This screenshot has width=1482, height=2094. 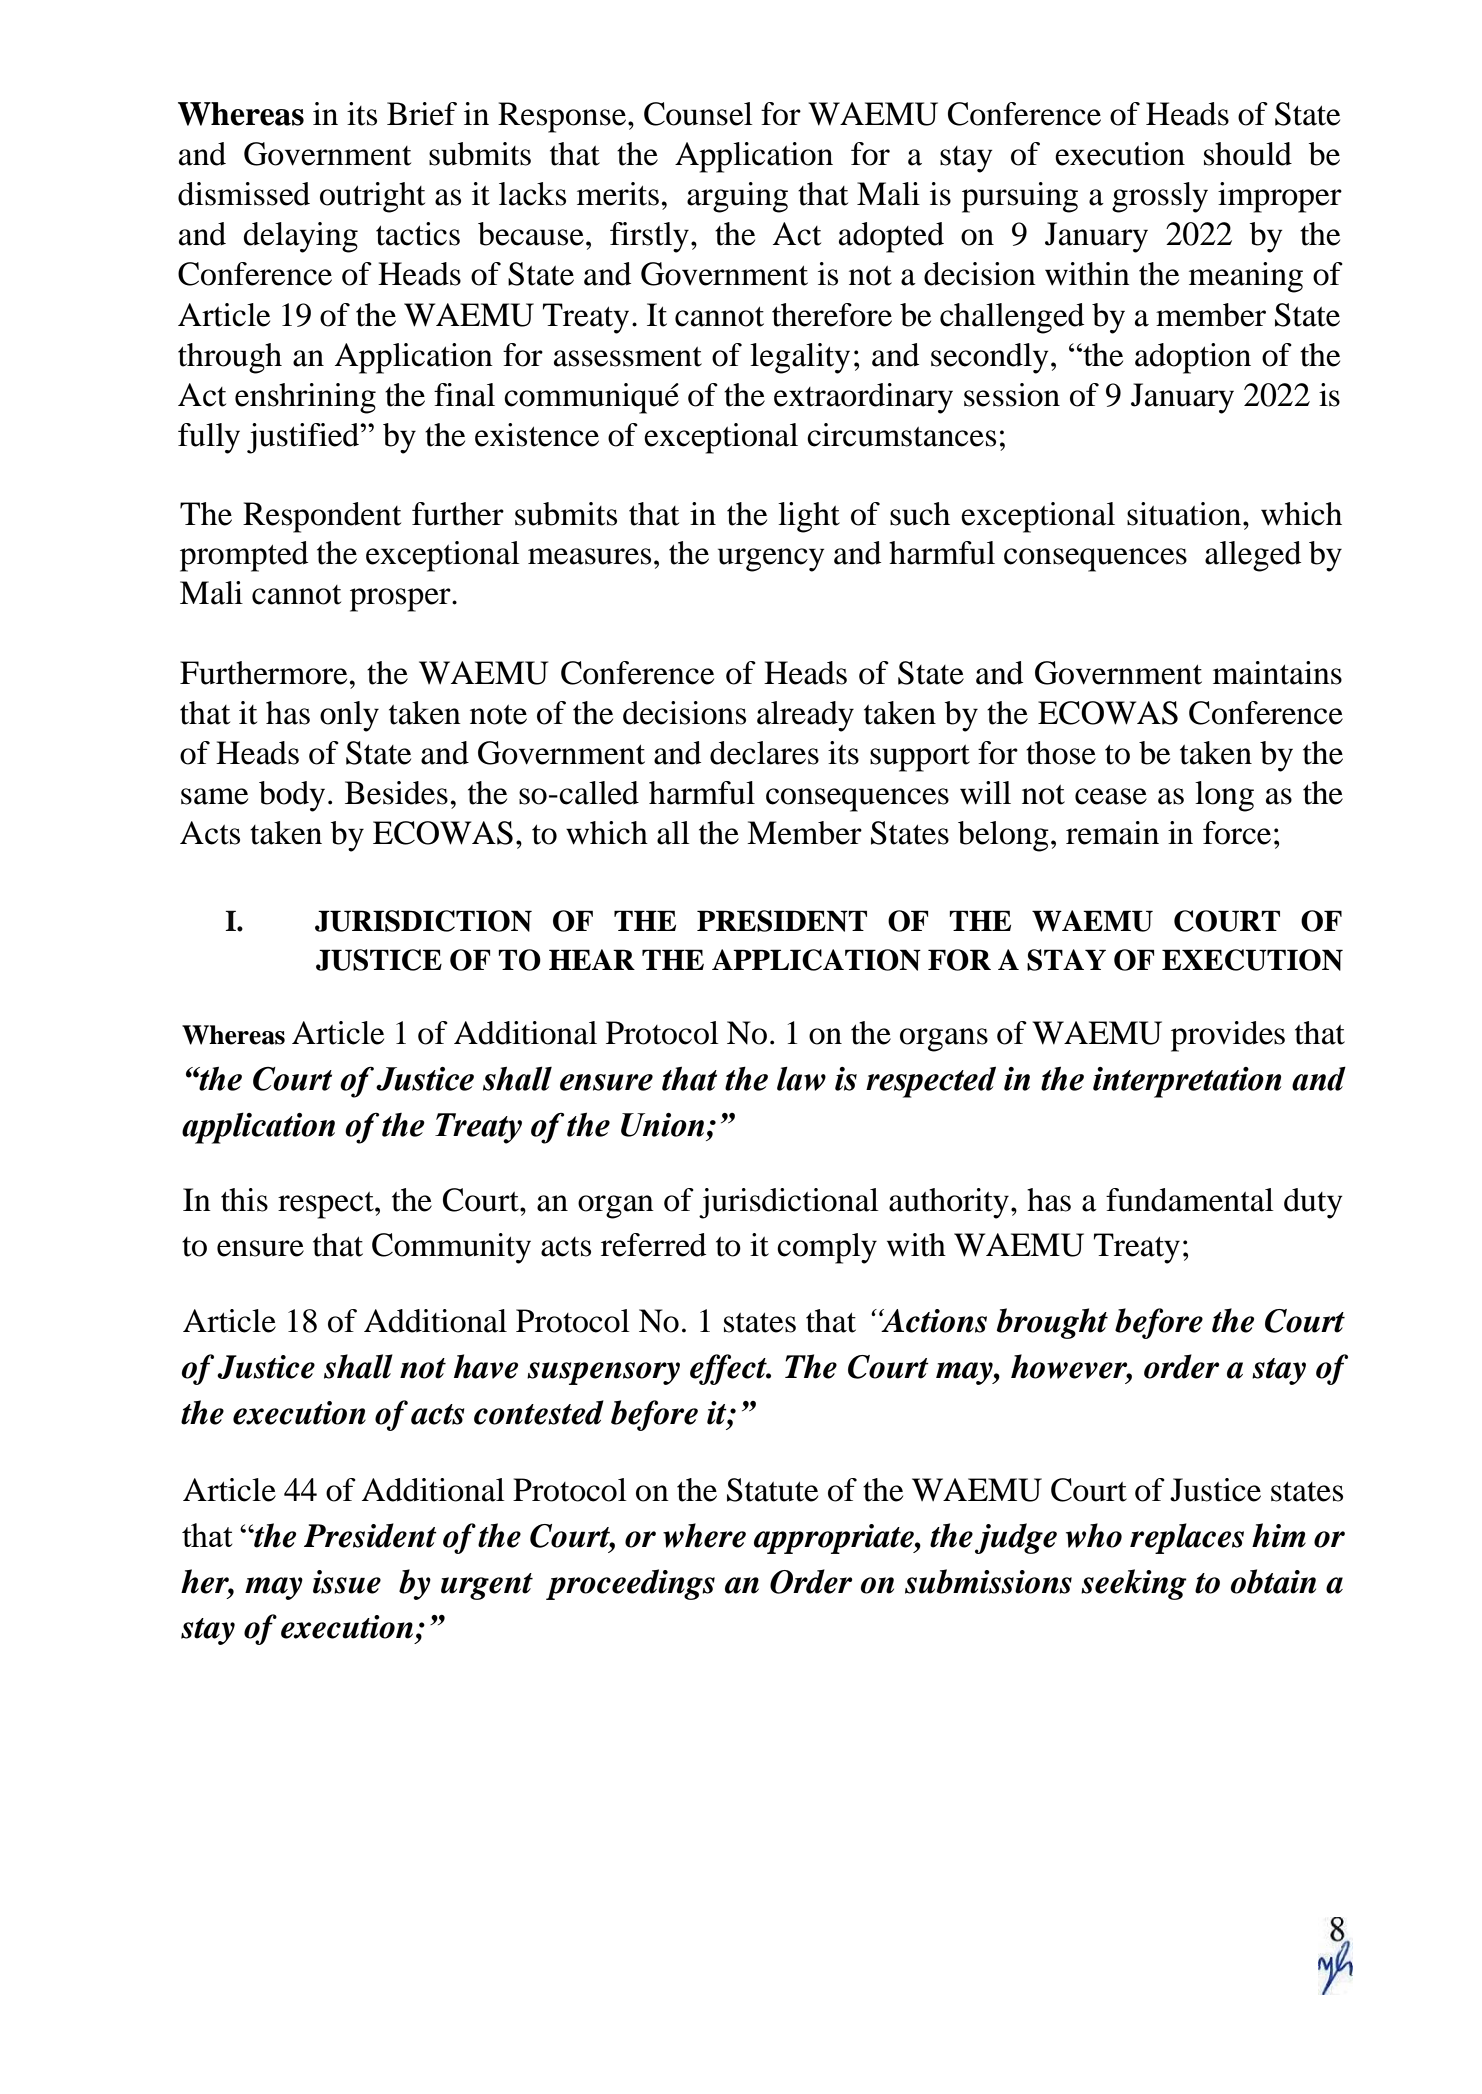 What do you see at coordinates (372, 197) in the screenshot?
I see `outright` at bounding box center [372, 197].
